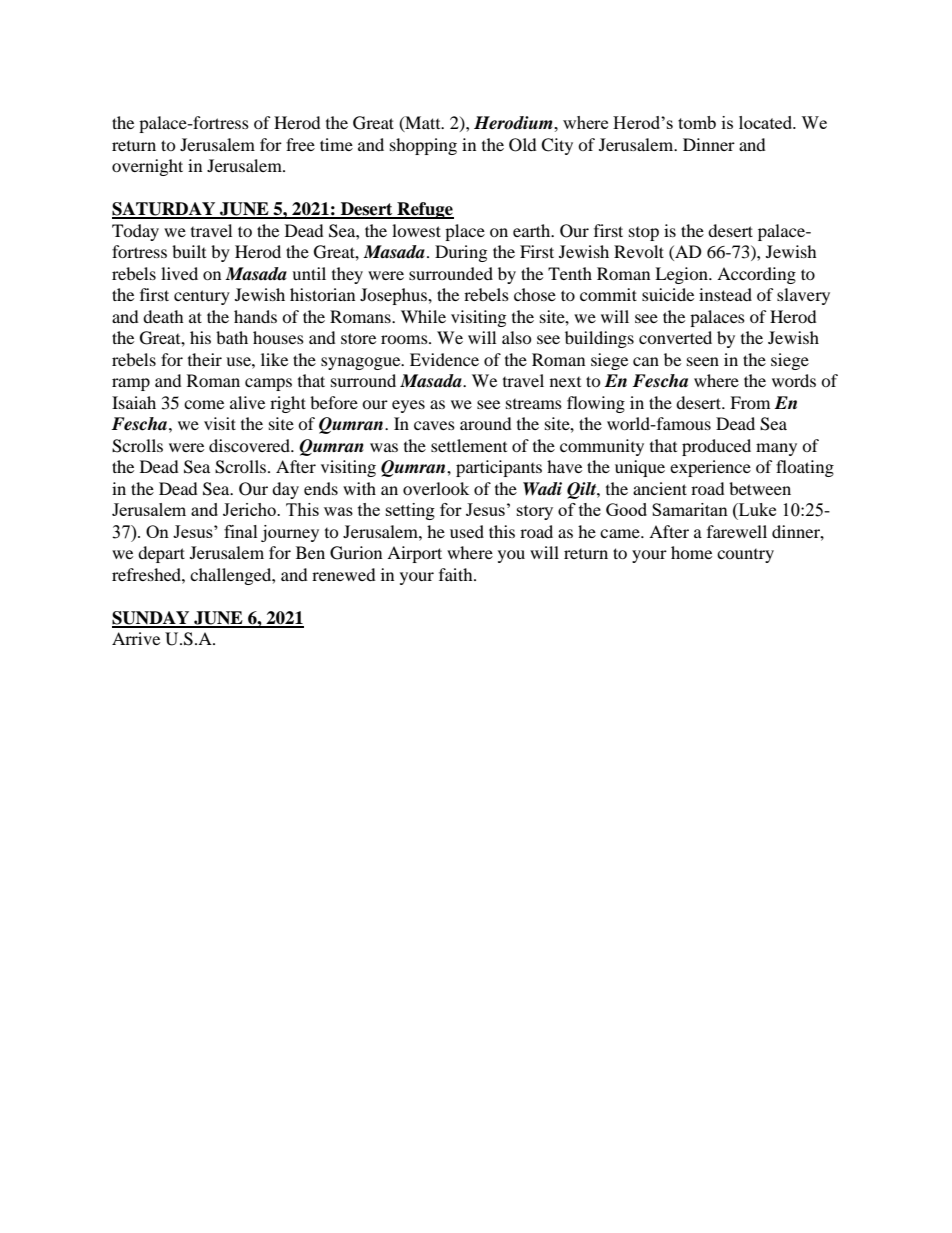  What do you see at coordinates (136, 638) in the screenshot?
I see `Arrive` at bounding box center [136, 638].
